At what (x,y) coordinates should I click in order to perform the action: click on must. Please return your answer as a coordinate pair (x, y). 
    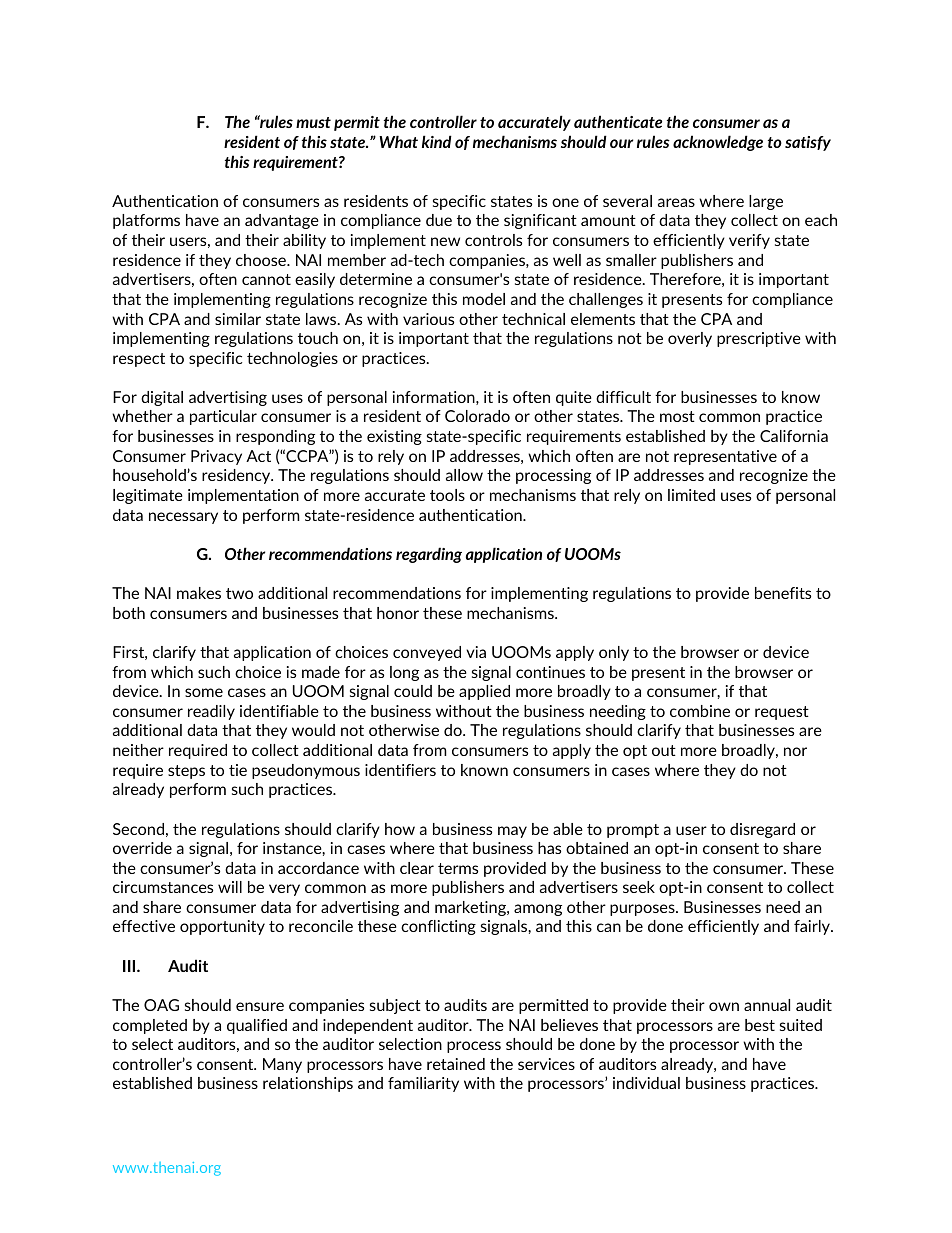
    Looking at the image, I should click on (313, 122).
